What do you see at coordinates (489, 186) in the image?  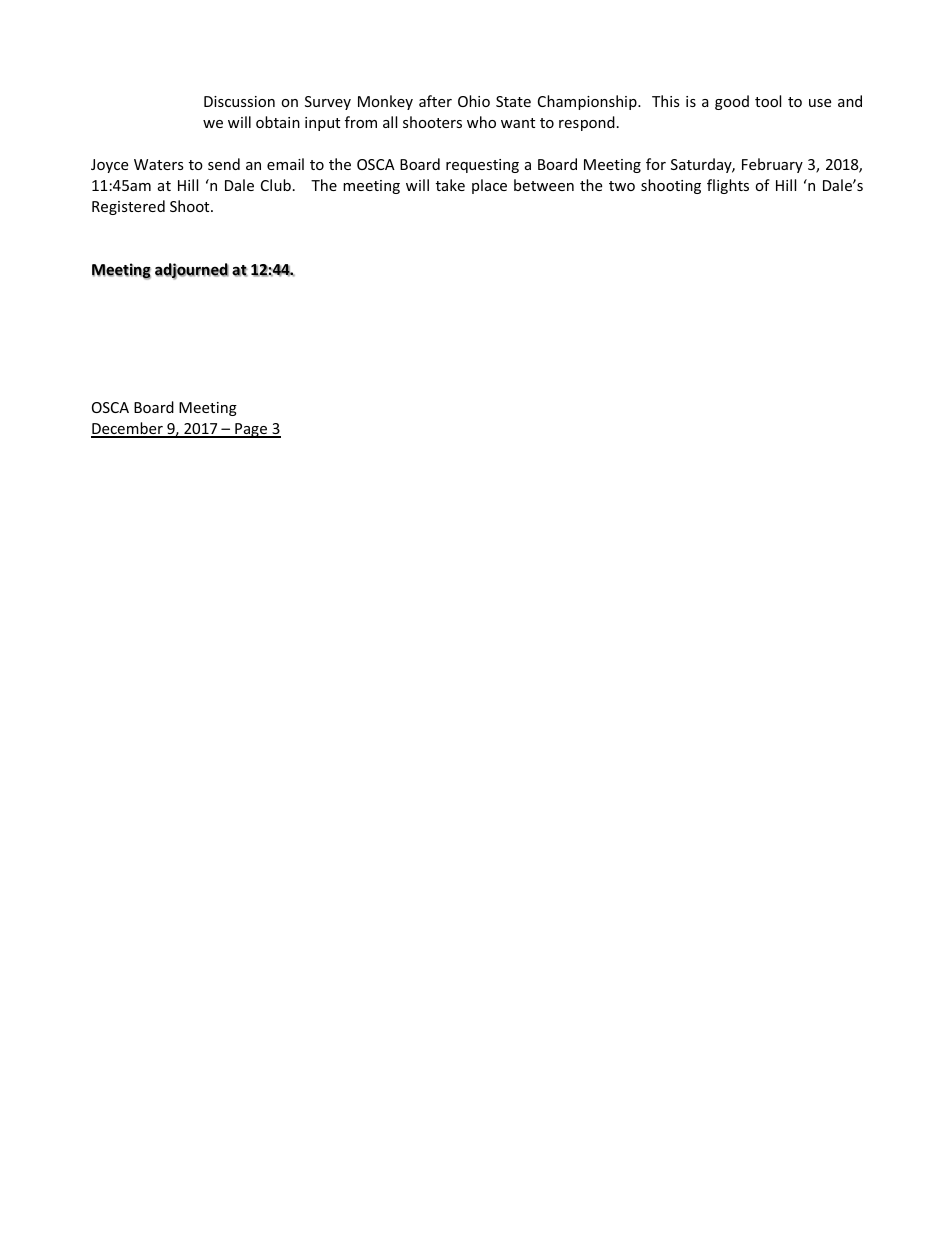 I see `place` at bounding box center [489, 186].
